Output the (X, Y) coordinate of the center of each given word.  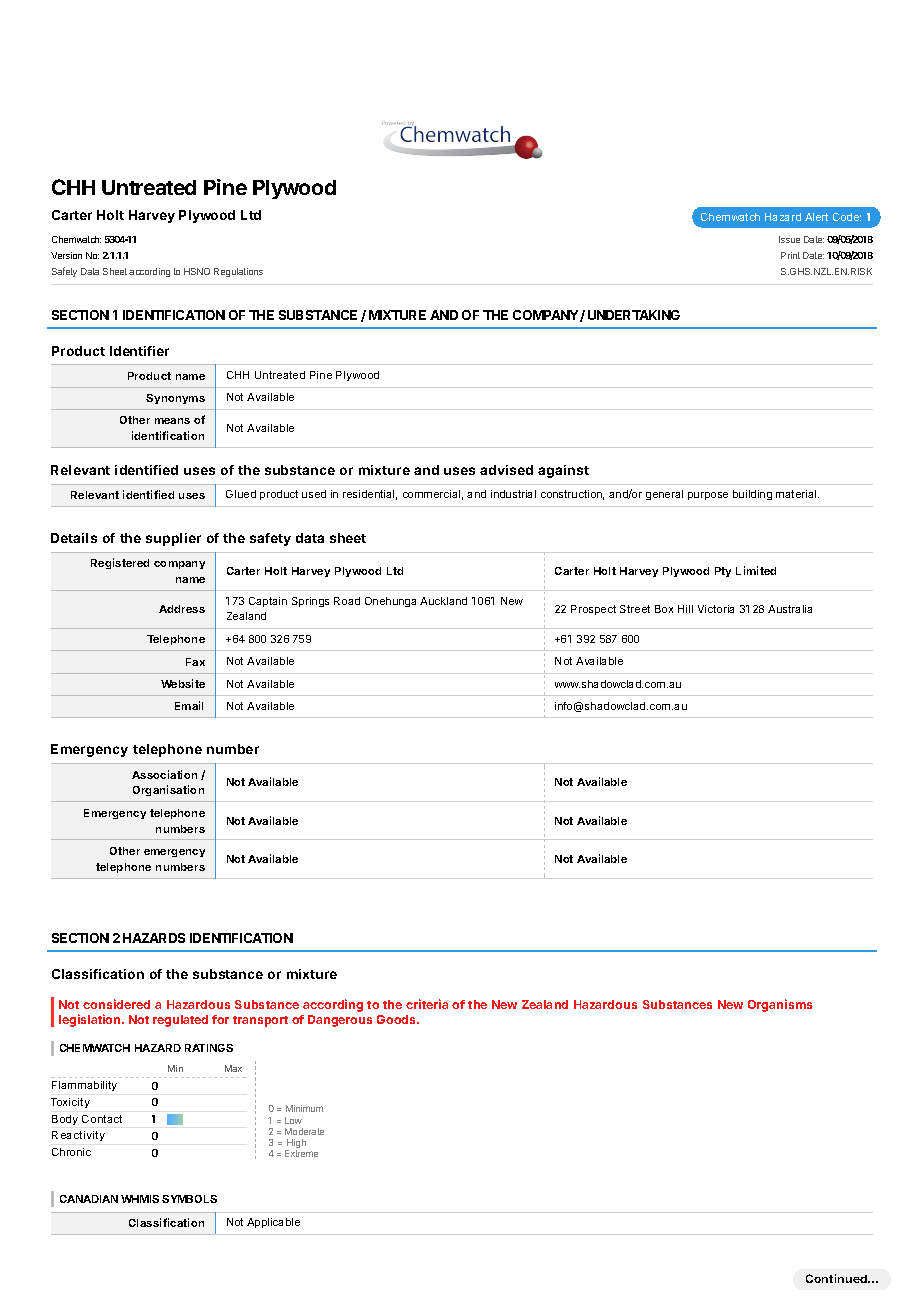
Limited (756, 570)
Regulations (238, 272)
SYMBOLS (189, 1199)
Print (790, 255)
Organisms (780, 1005)
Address (182, 609)
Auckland (443, 601)
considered (116, 1004)
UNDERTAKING (634, 315)
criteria (427, 1004)
